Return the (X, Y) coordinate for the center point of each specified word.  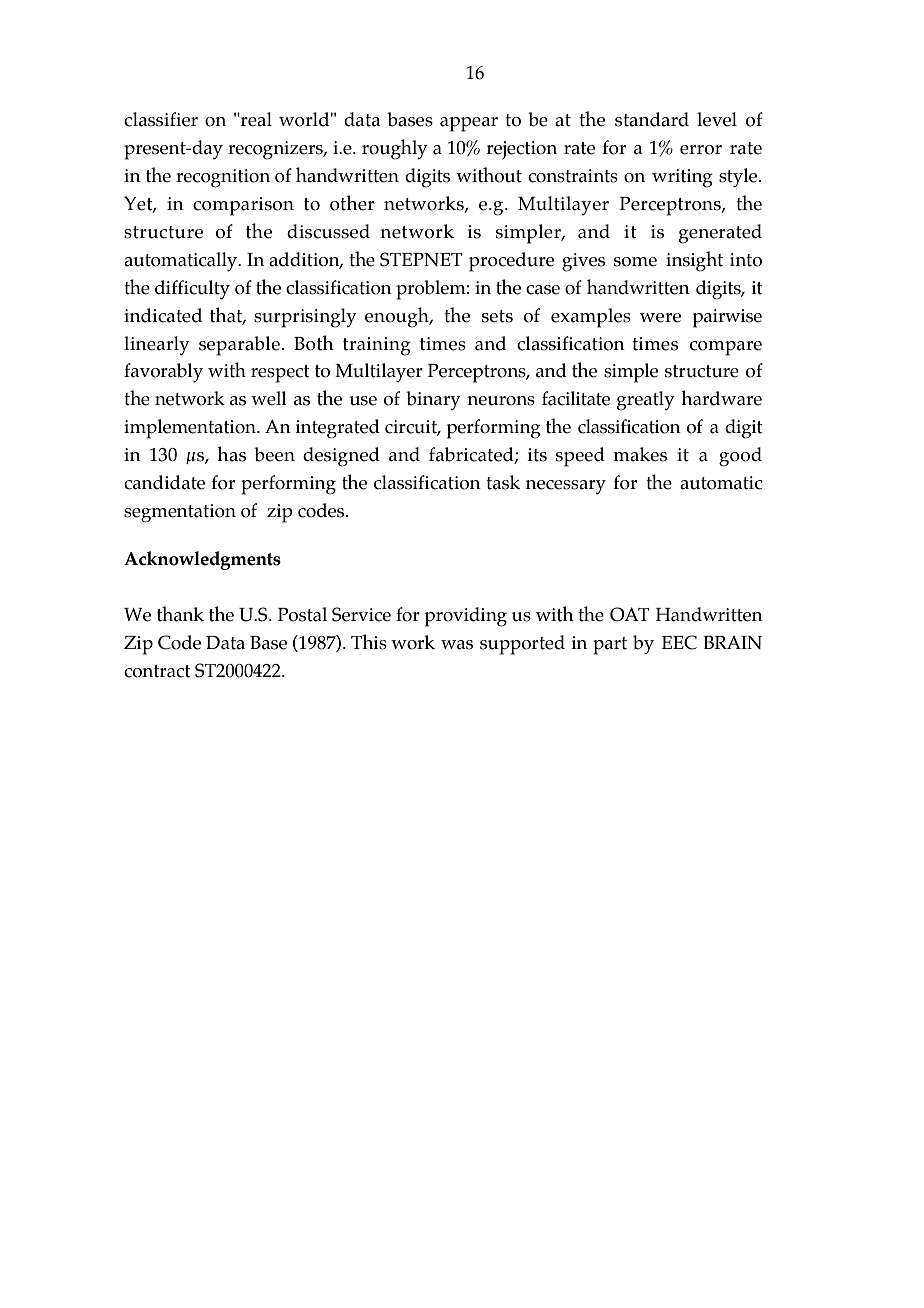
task (503, 482)
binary (433, 401)
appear (469, 124)
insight (694, 261)
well (269, 398)
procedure (511, 262)
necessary (566, 487)
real (255, 119)
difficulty (192, 290)
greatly (646, 401)
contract (157, 671)
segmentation (180, 513)
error (701, 150)
